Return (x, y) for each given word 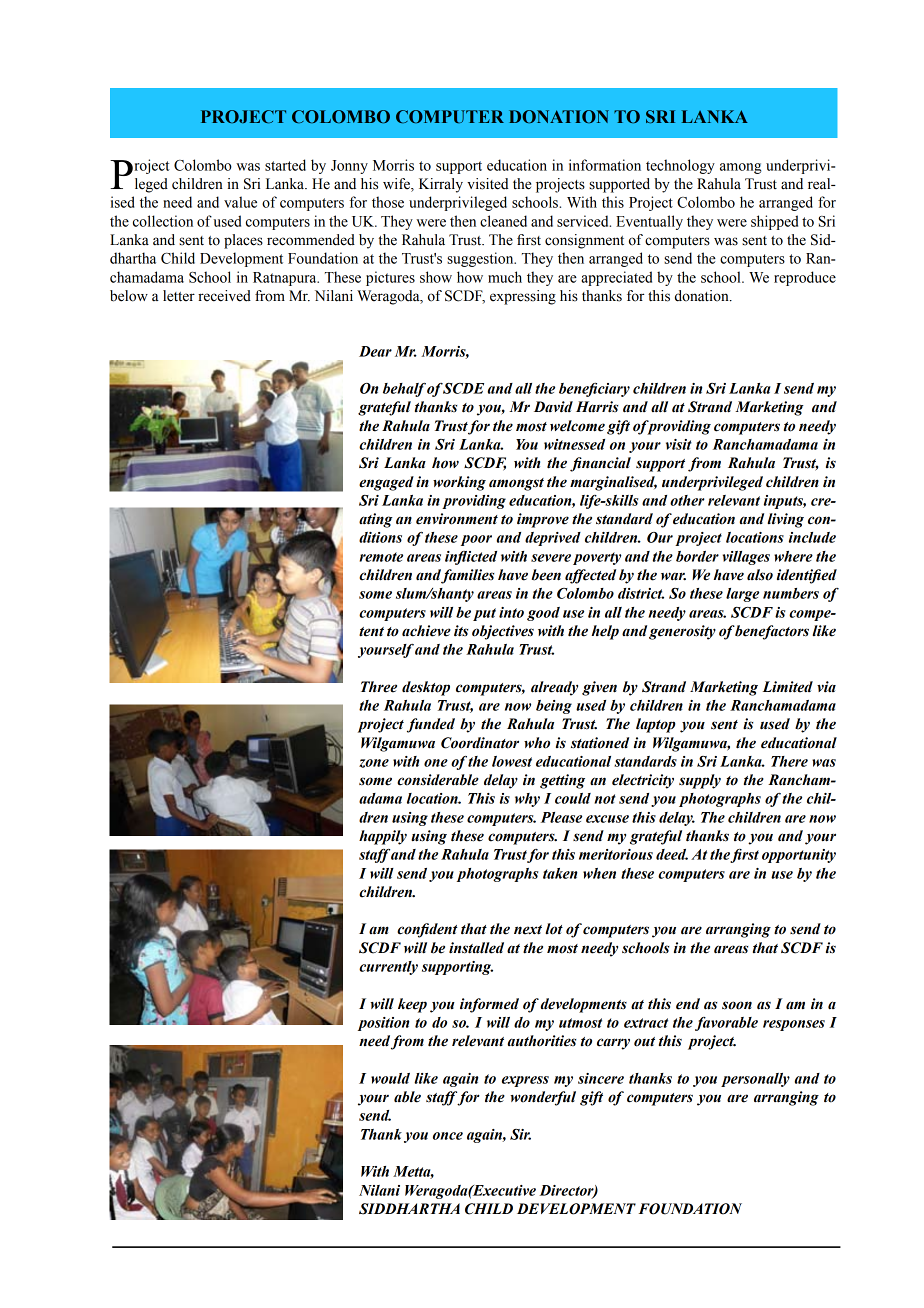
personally (755, 1080)
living (785, 520)
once (448, 1136)
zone (374, 763)
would (390, 1078)
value (240, 202)
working (459, 483)
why (527, 800)
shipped (774, 222)
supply (700, 781)
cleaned (503, 221)
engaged (386, 483)
